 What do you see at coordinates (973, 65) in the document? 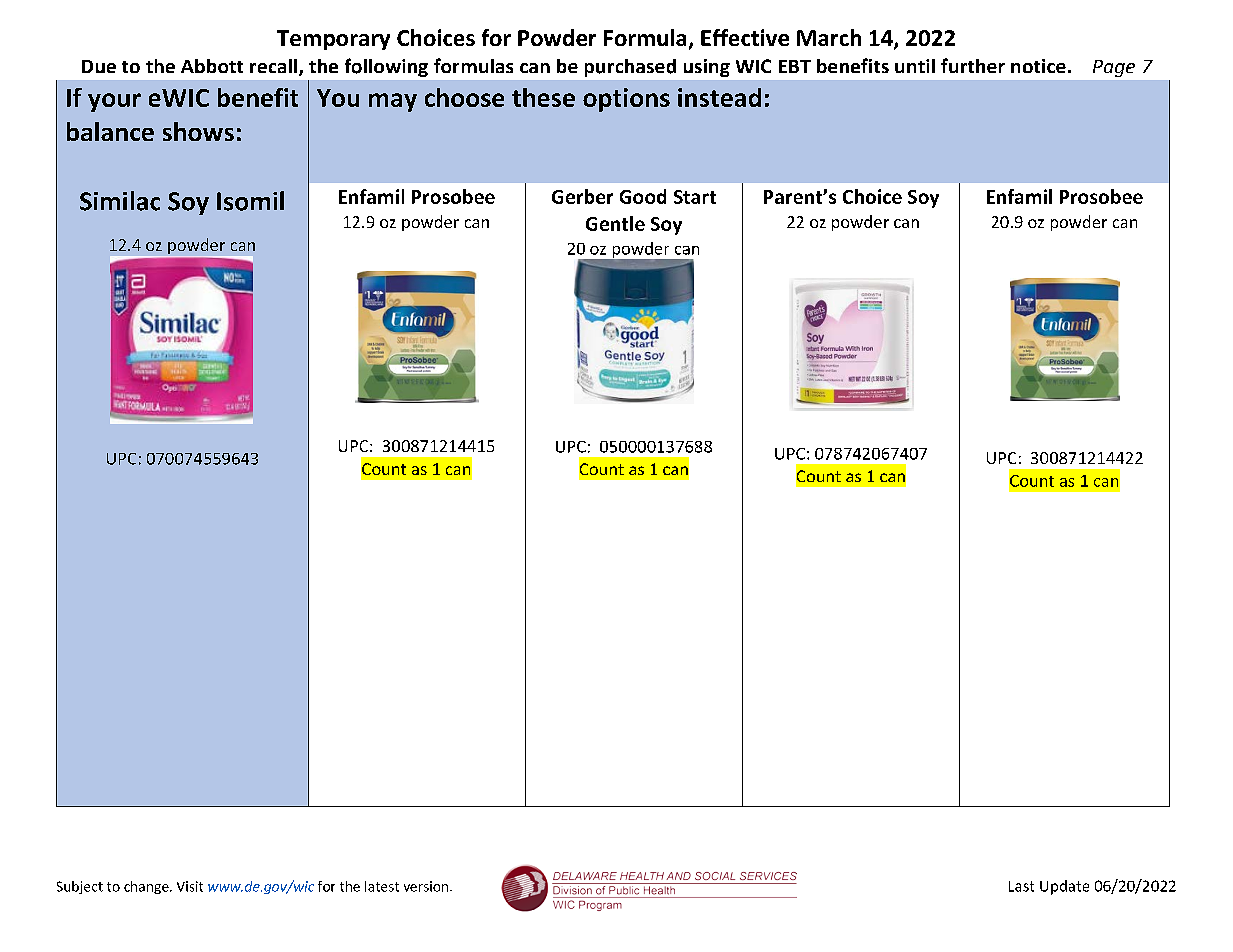
I see `further` at bounding box center [973, 65].
